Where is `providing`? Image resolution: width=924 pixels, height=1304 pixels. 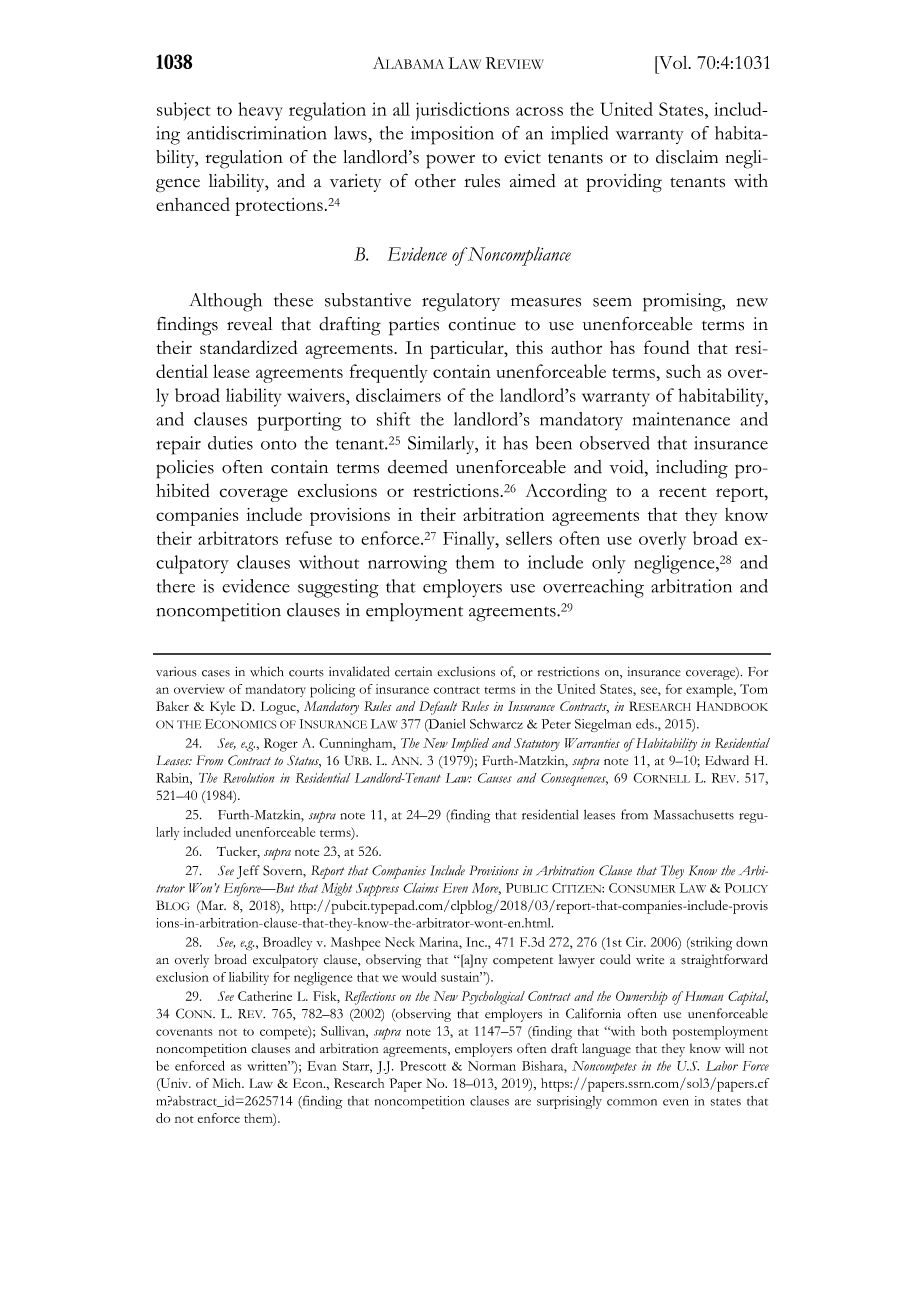 providing is located at coordinates (624, 183).
